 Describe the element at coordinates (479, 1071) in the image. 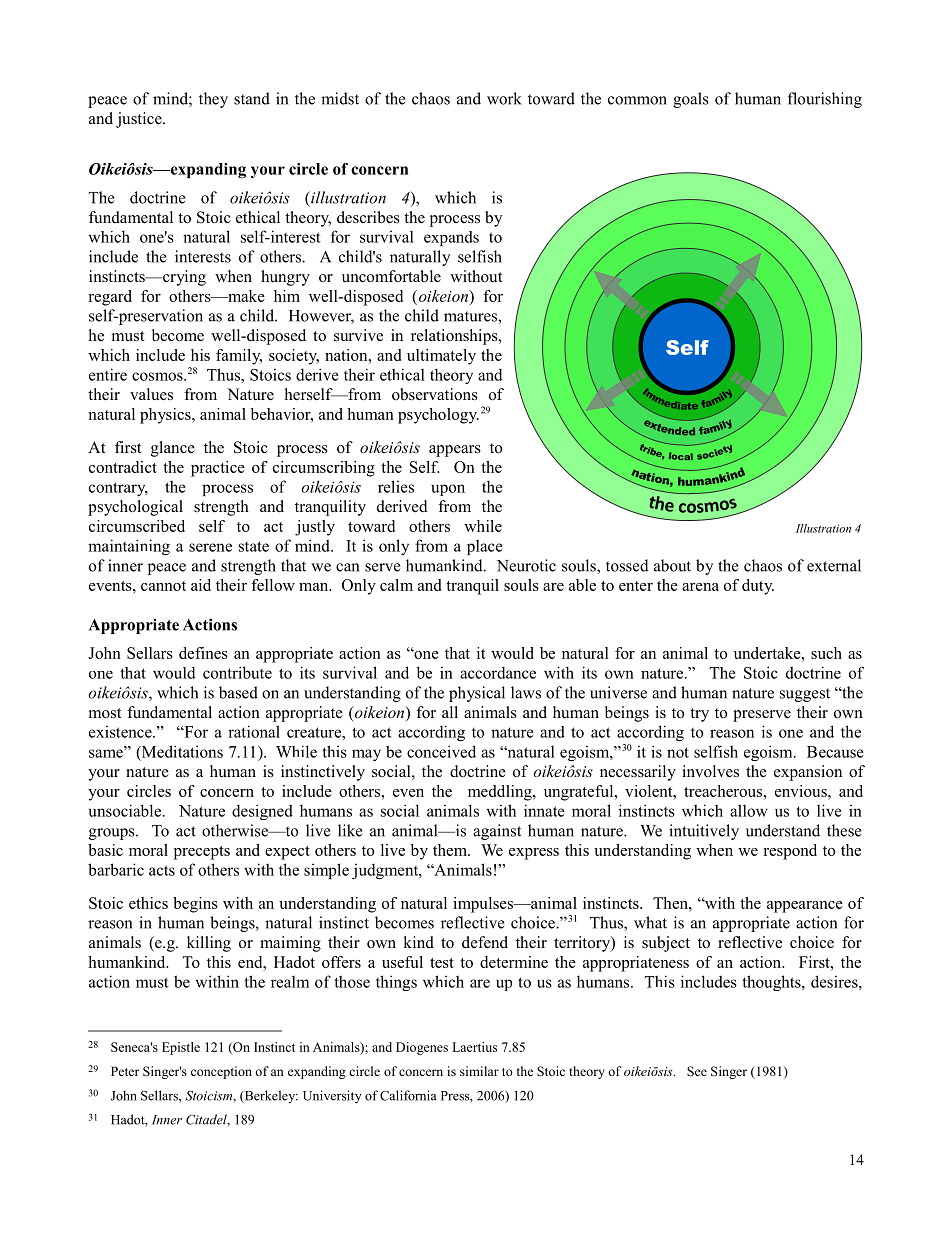

I see `similar` at that location.
